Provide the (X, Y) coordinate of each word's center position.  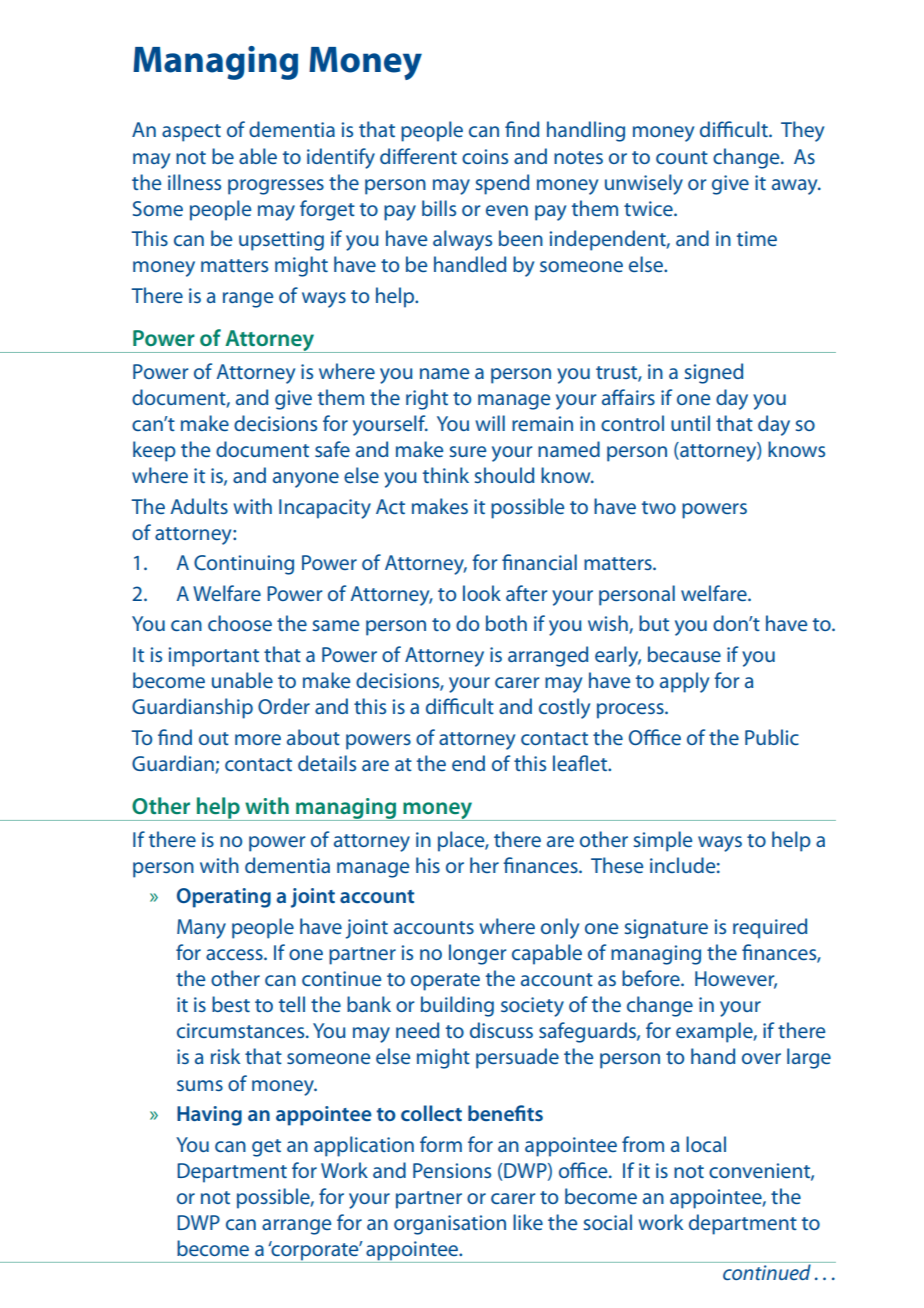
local (706, 1144)
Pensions (452, 1170)
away (796, 187)
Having (209, 1116)
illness (194, 182)
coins (485, 156)
